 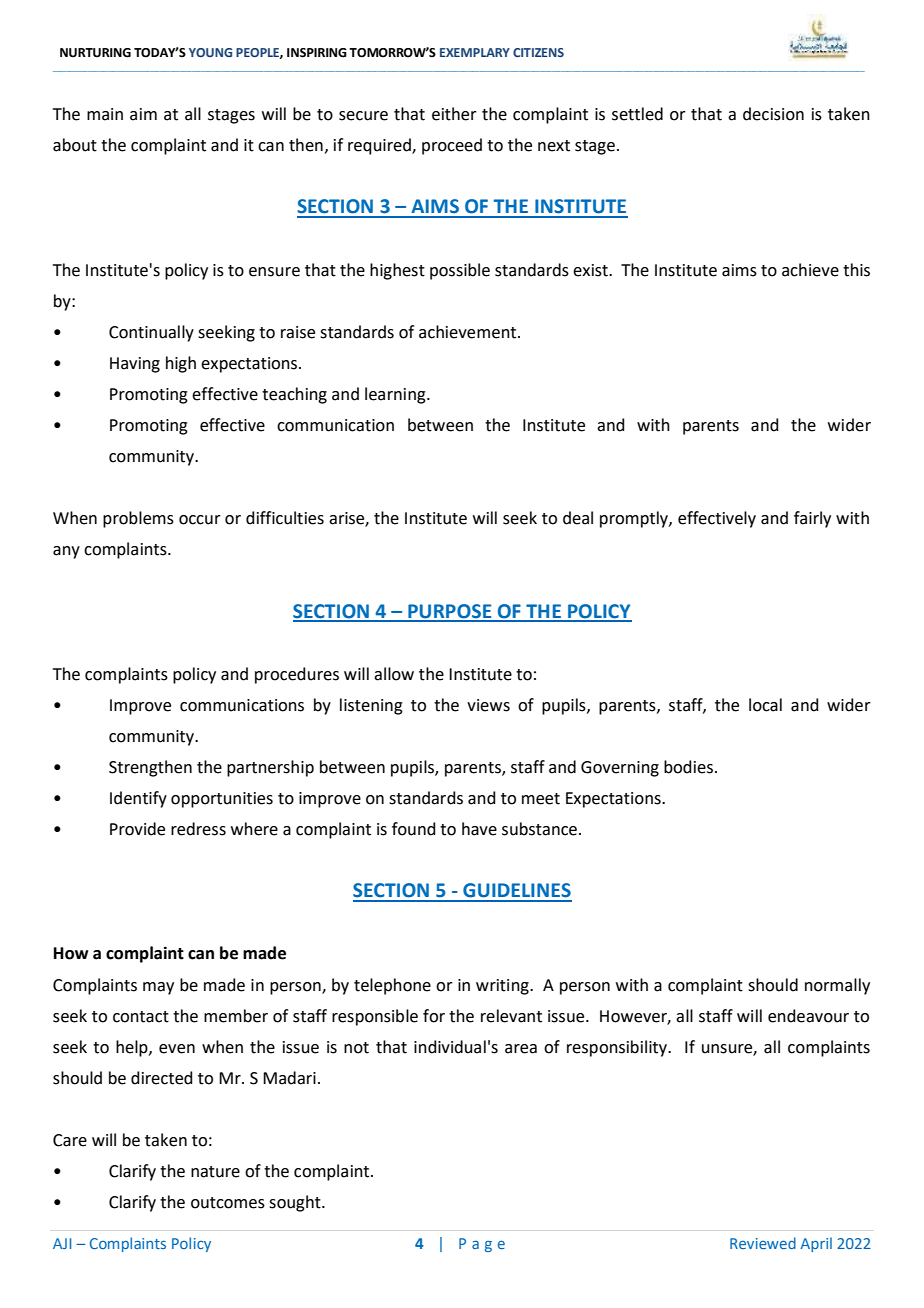 What do you see at coordinates (856, 270) in the screenshot?
I see `this` at bounding box center [856, 270].
